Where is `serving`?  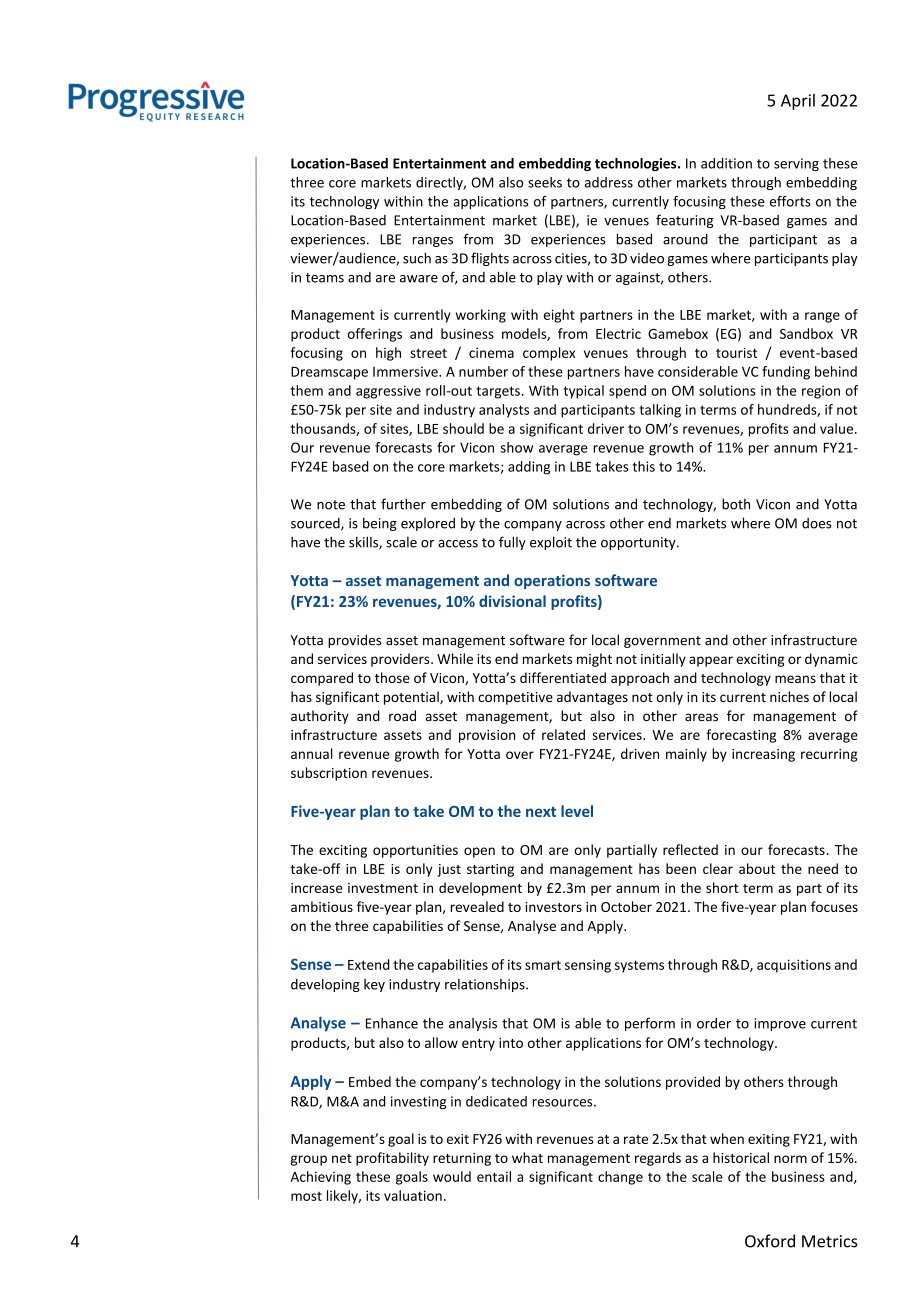 serving is located at coordinates (796, 164).
